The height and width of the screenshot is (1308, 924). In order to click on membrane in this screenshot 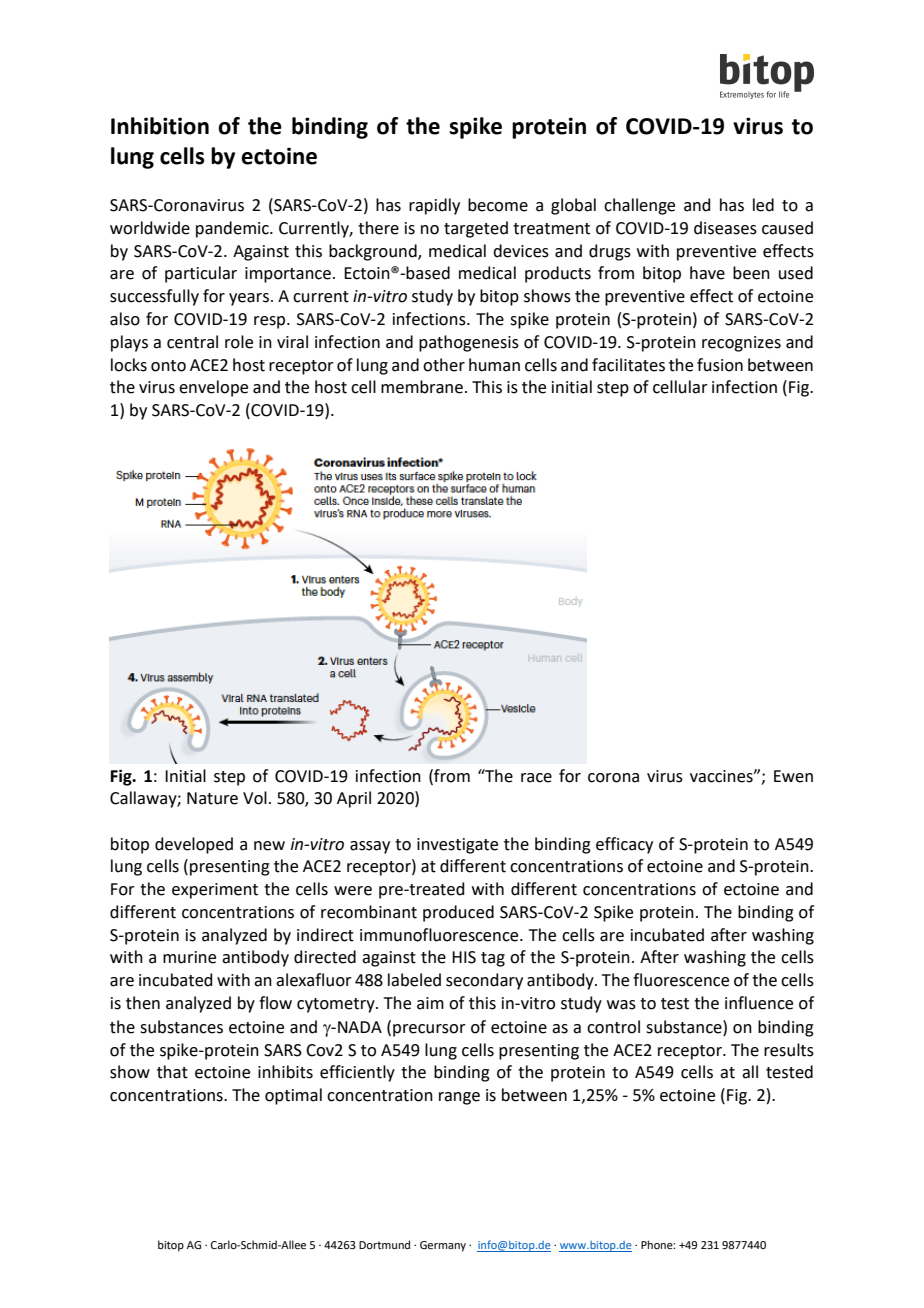, I will do `click(422, 387)`.
